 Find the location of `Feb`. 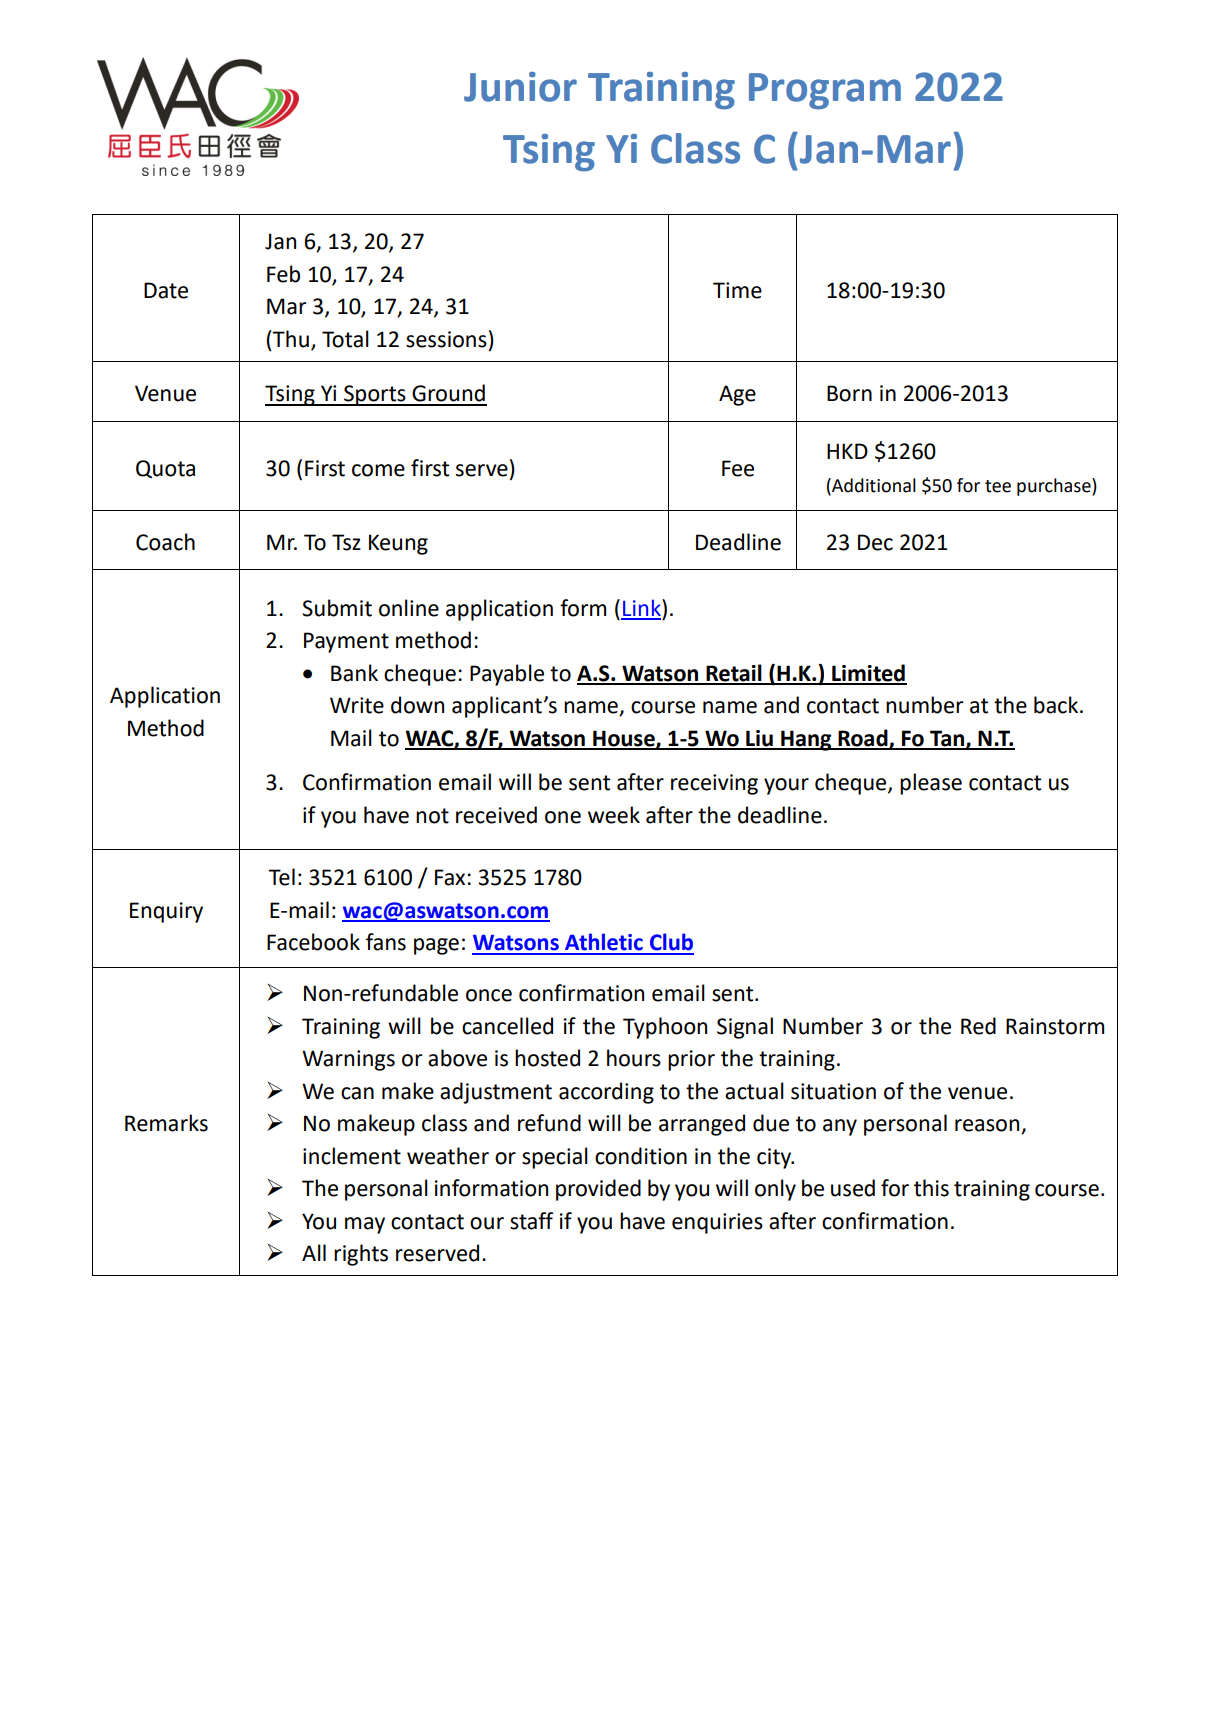

Feb is located at coordinates (283, 274).
